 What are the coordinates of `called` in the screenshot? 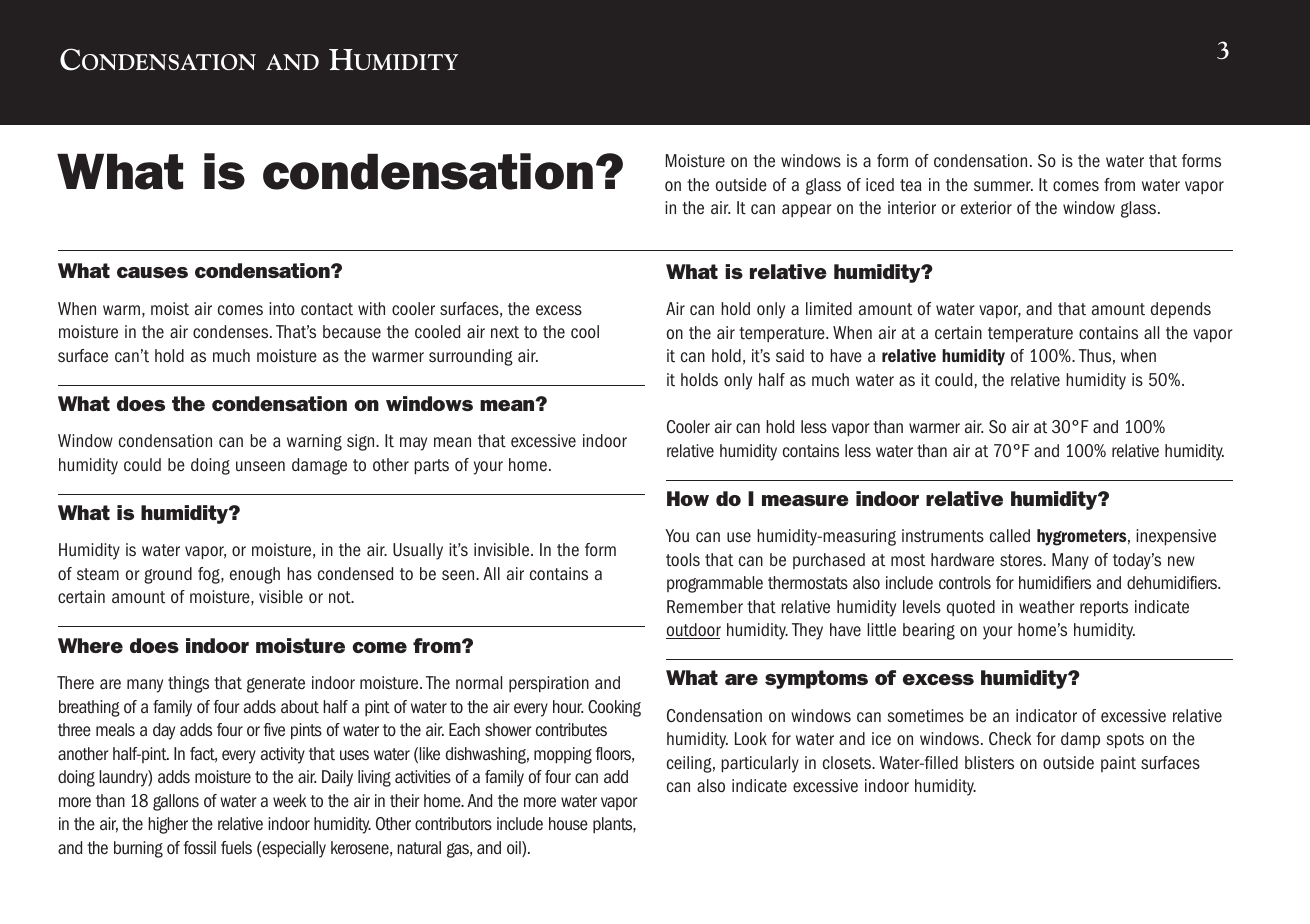 It's located at (1010, 535).
